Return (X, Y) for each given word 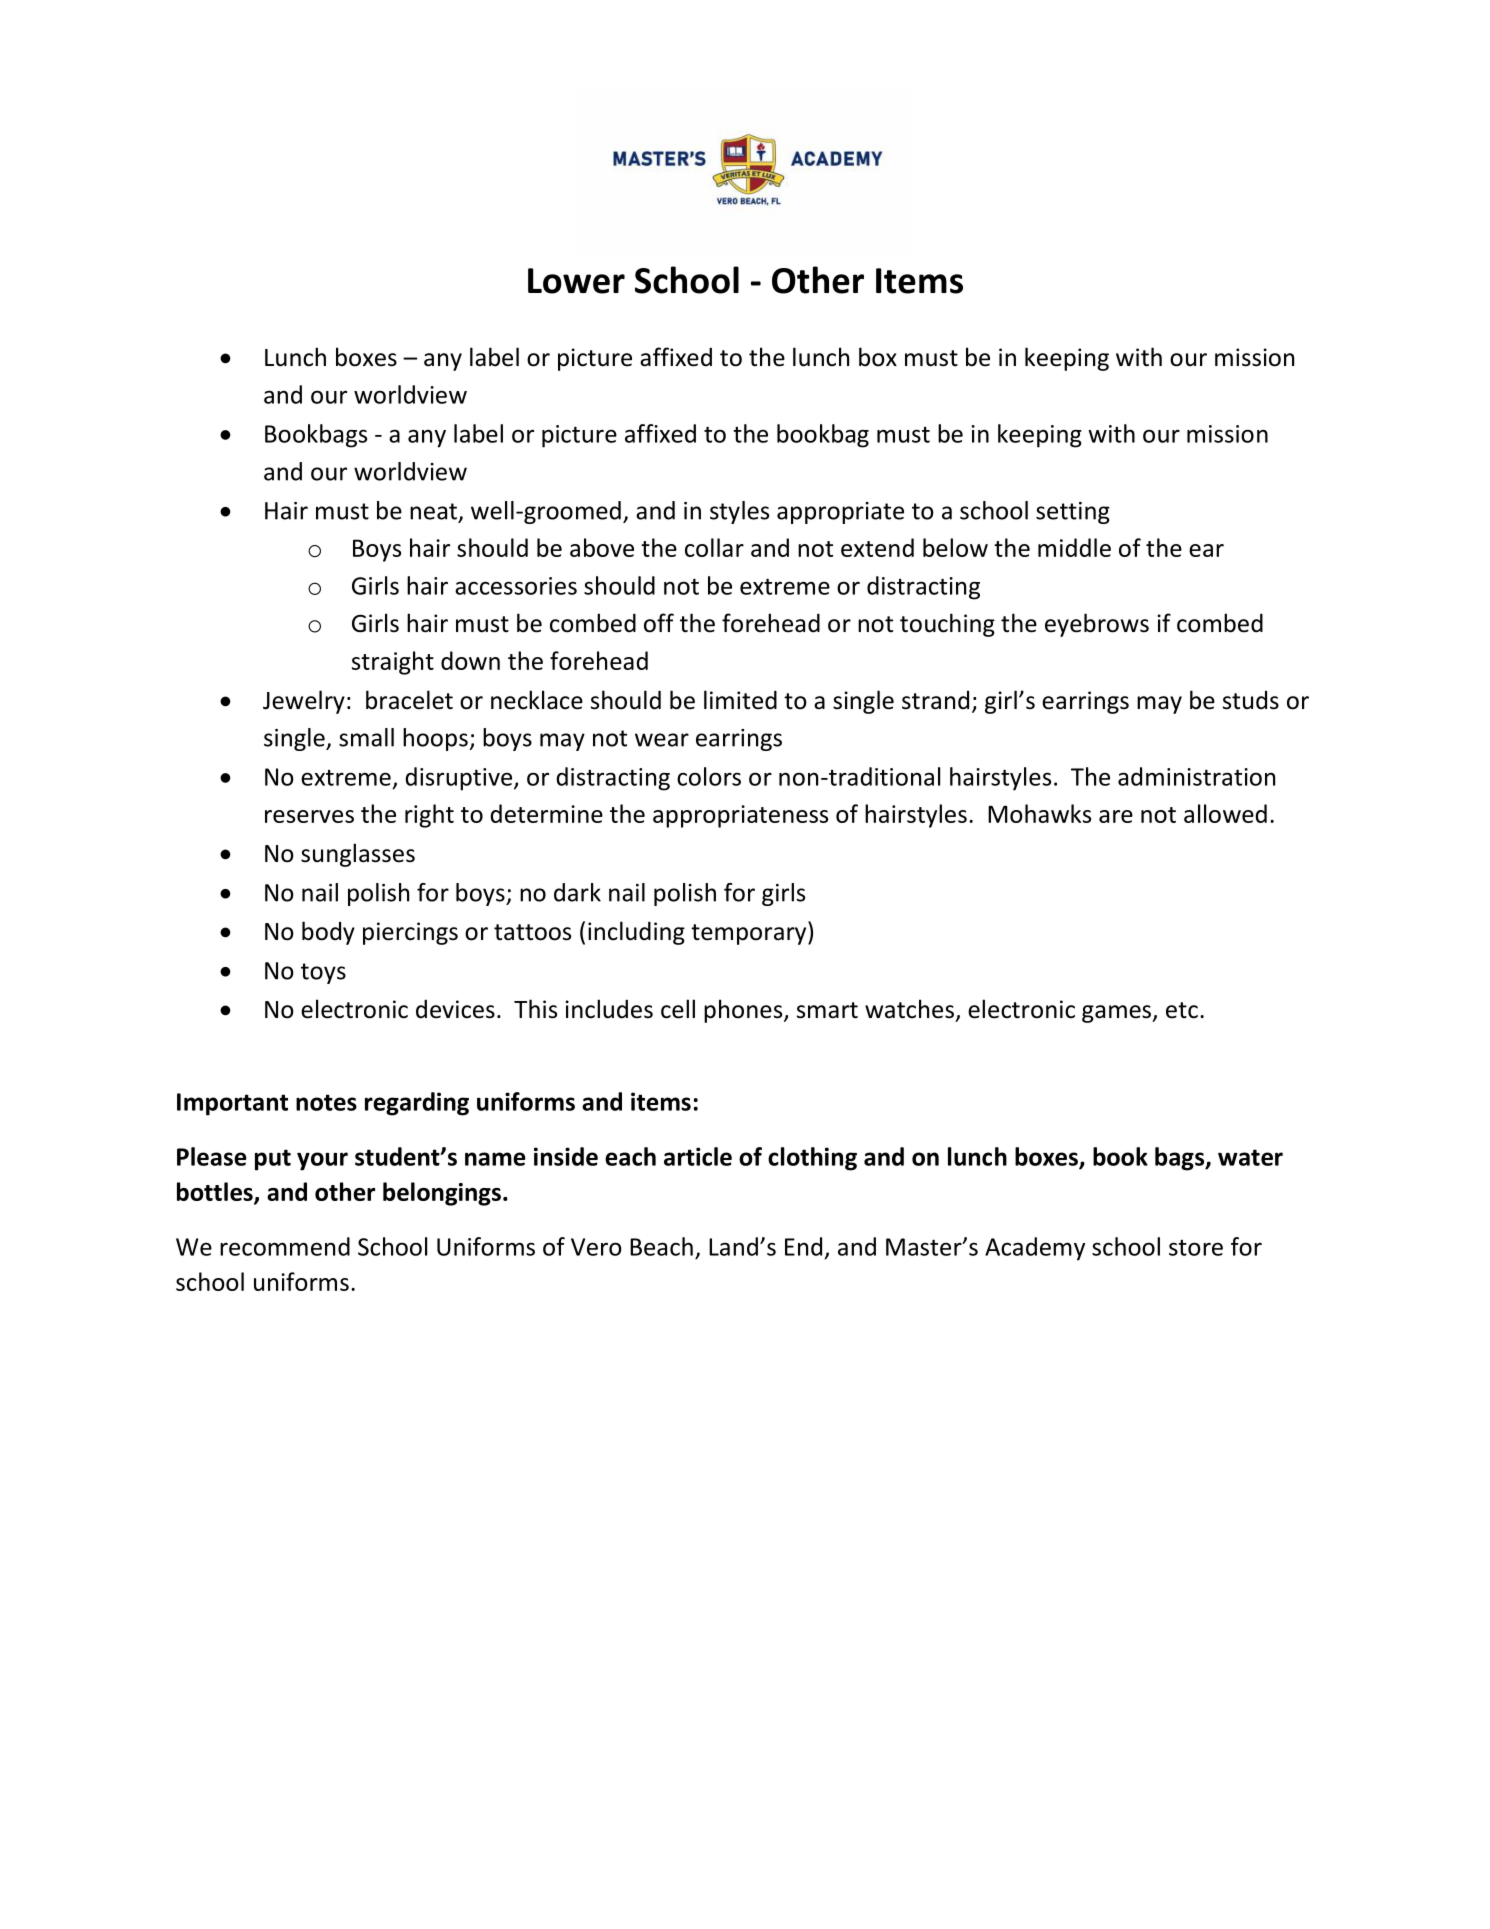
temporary (750, 933)
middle (1074, 547)
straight (393, 663)
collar (714, 547)
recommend (285, 1246)
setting (1073, 513)
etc (1182, 1010)
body (328, 933)
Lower (576, 281)
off (659, 623)
